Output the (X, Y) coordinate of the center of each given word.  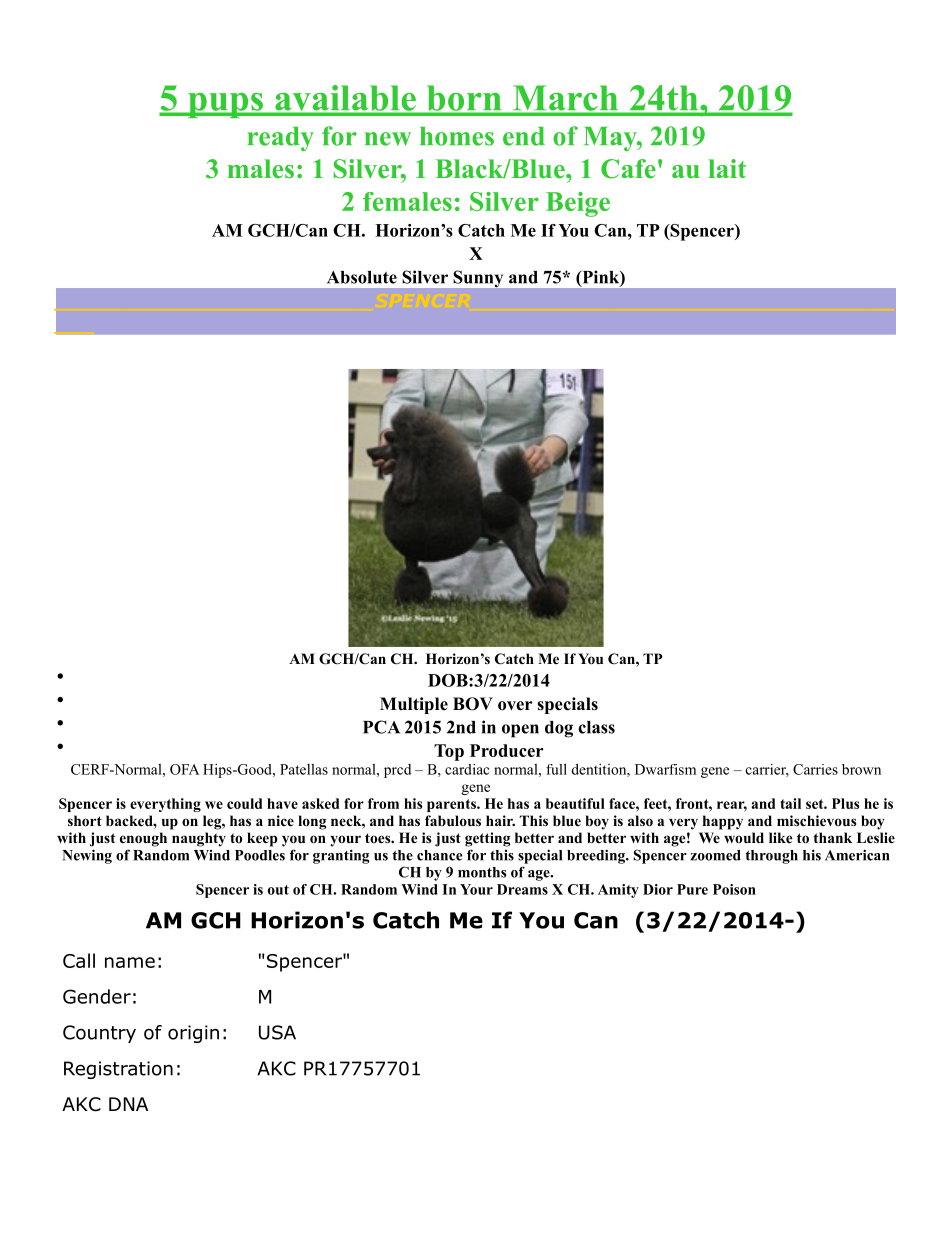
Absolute (362, 277)
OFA (184, 769)
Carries (815, 769)
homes (457, 136)
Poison (734, 889)
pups (225, 105)
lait (727, 168)
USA (277, 1032)
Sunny (478, 278)
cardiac (467, 769)
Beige (578, 204)
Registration (118, 1070)
